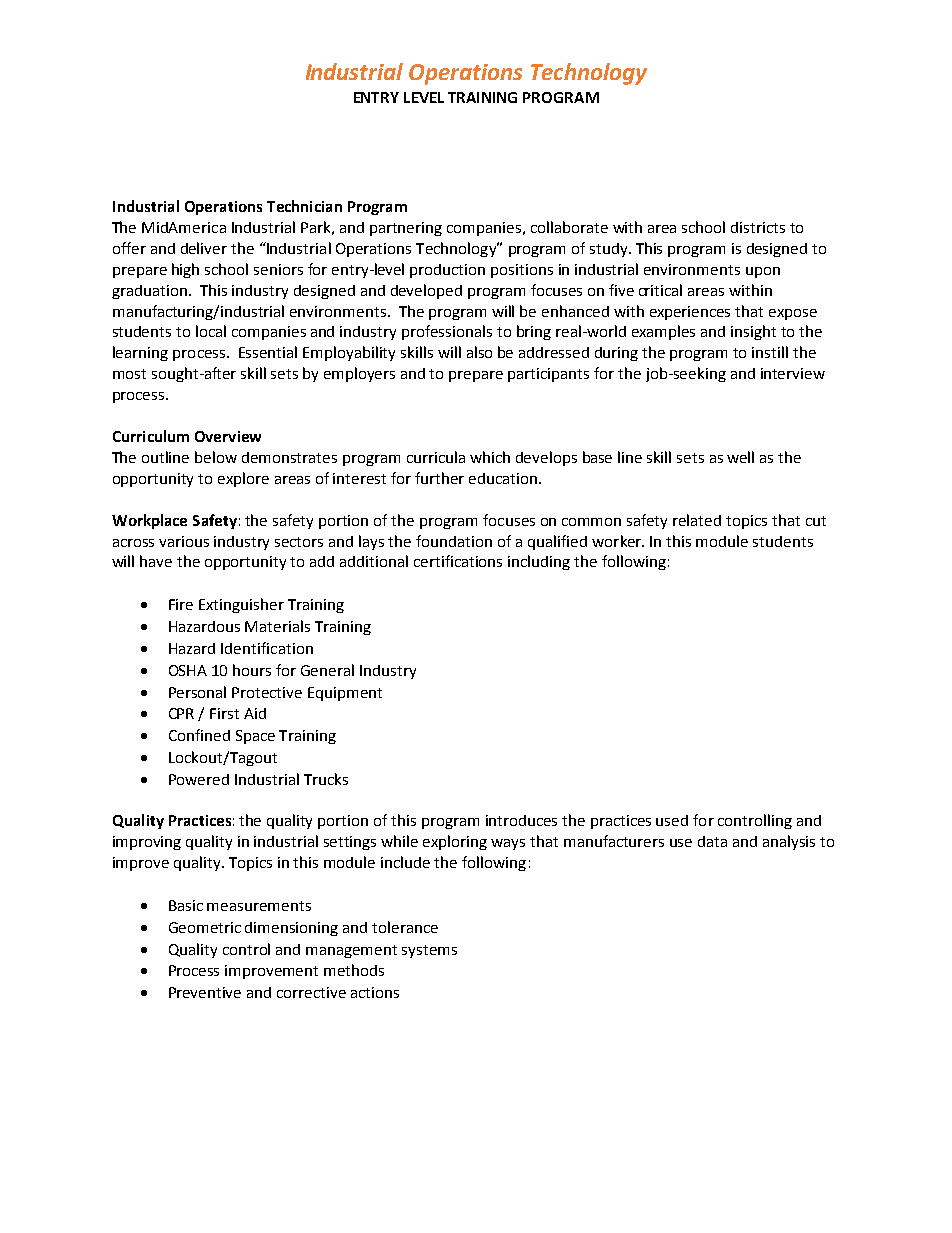 The width and height of the screenshot is (952, 1233). What do you see at coordinates (758, 227) in the screenshot?
I see `districts` at bounding box center [758, 227].
